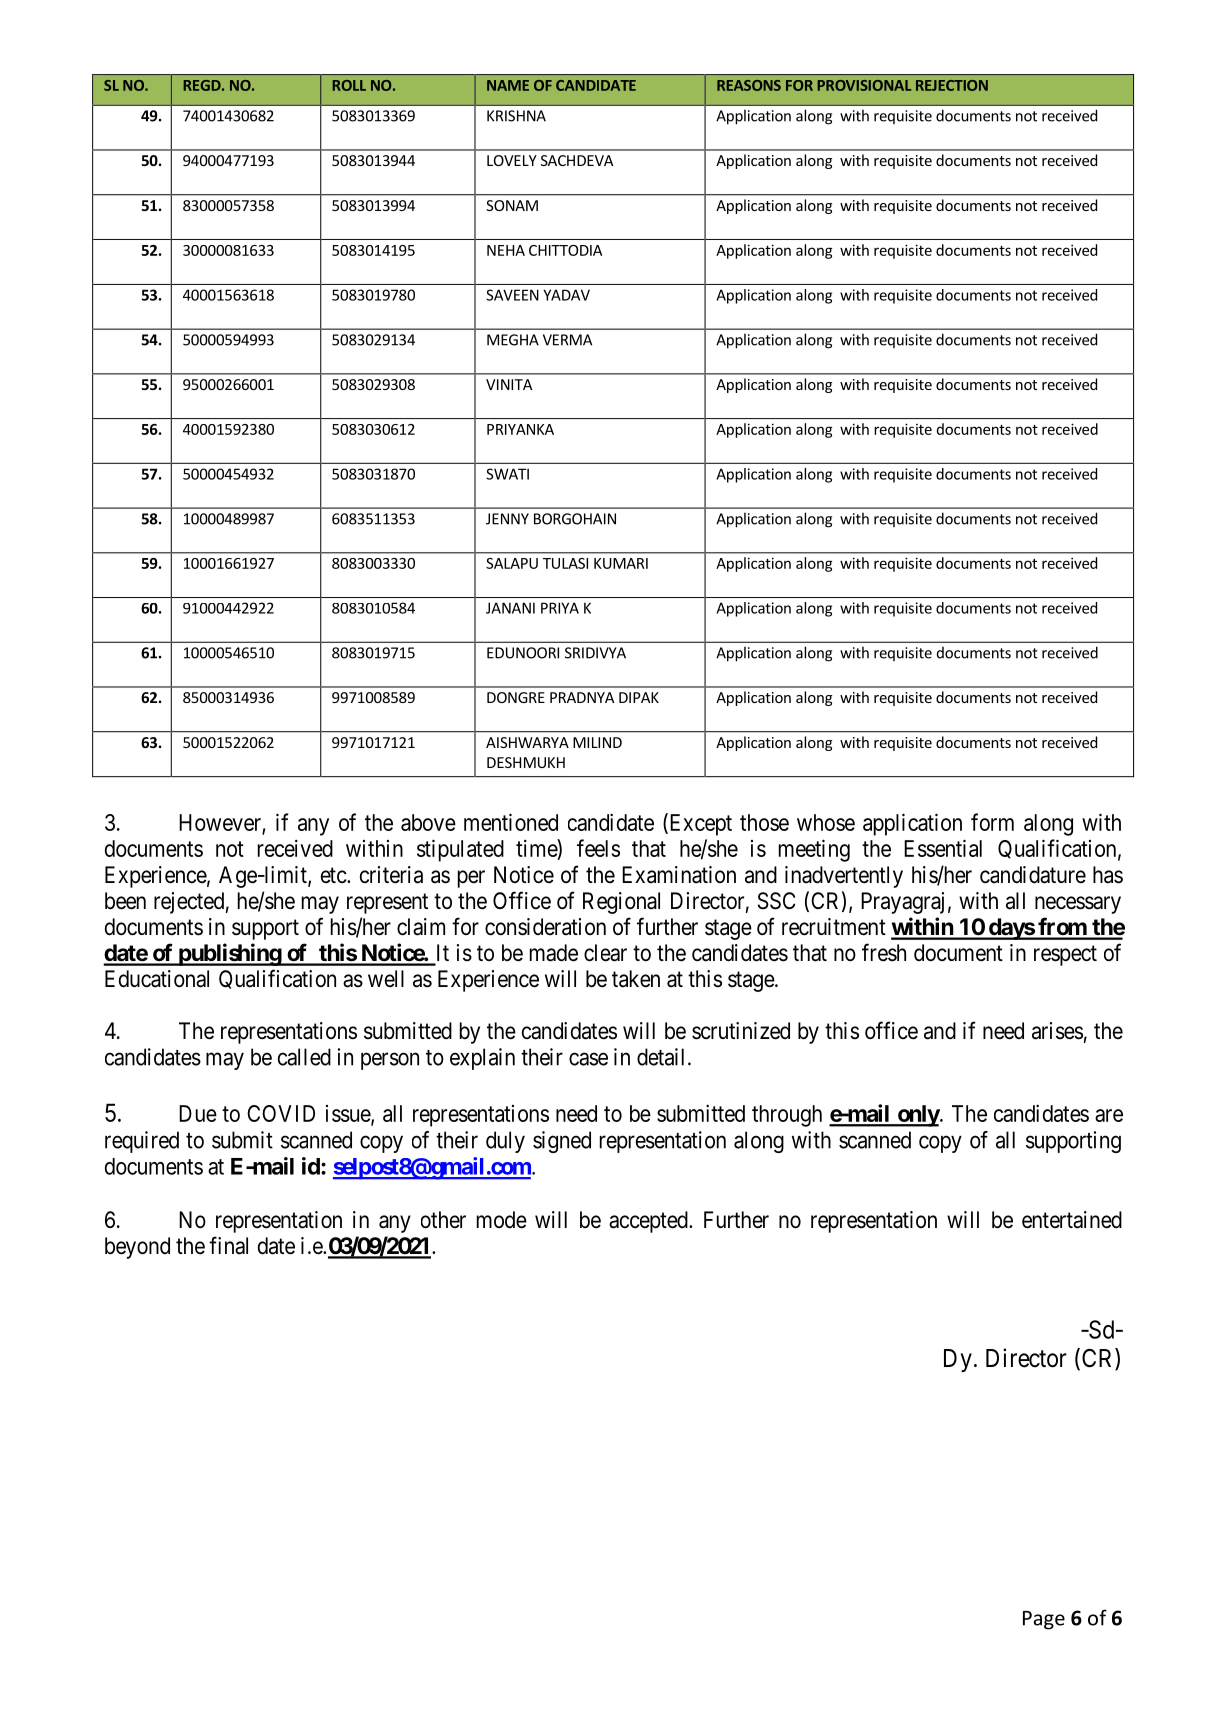  Describe the element at coordinates (943, 848) in the screenshot. I see `Essential` at that location.
